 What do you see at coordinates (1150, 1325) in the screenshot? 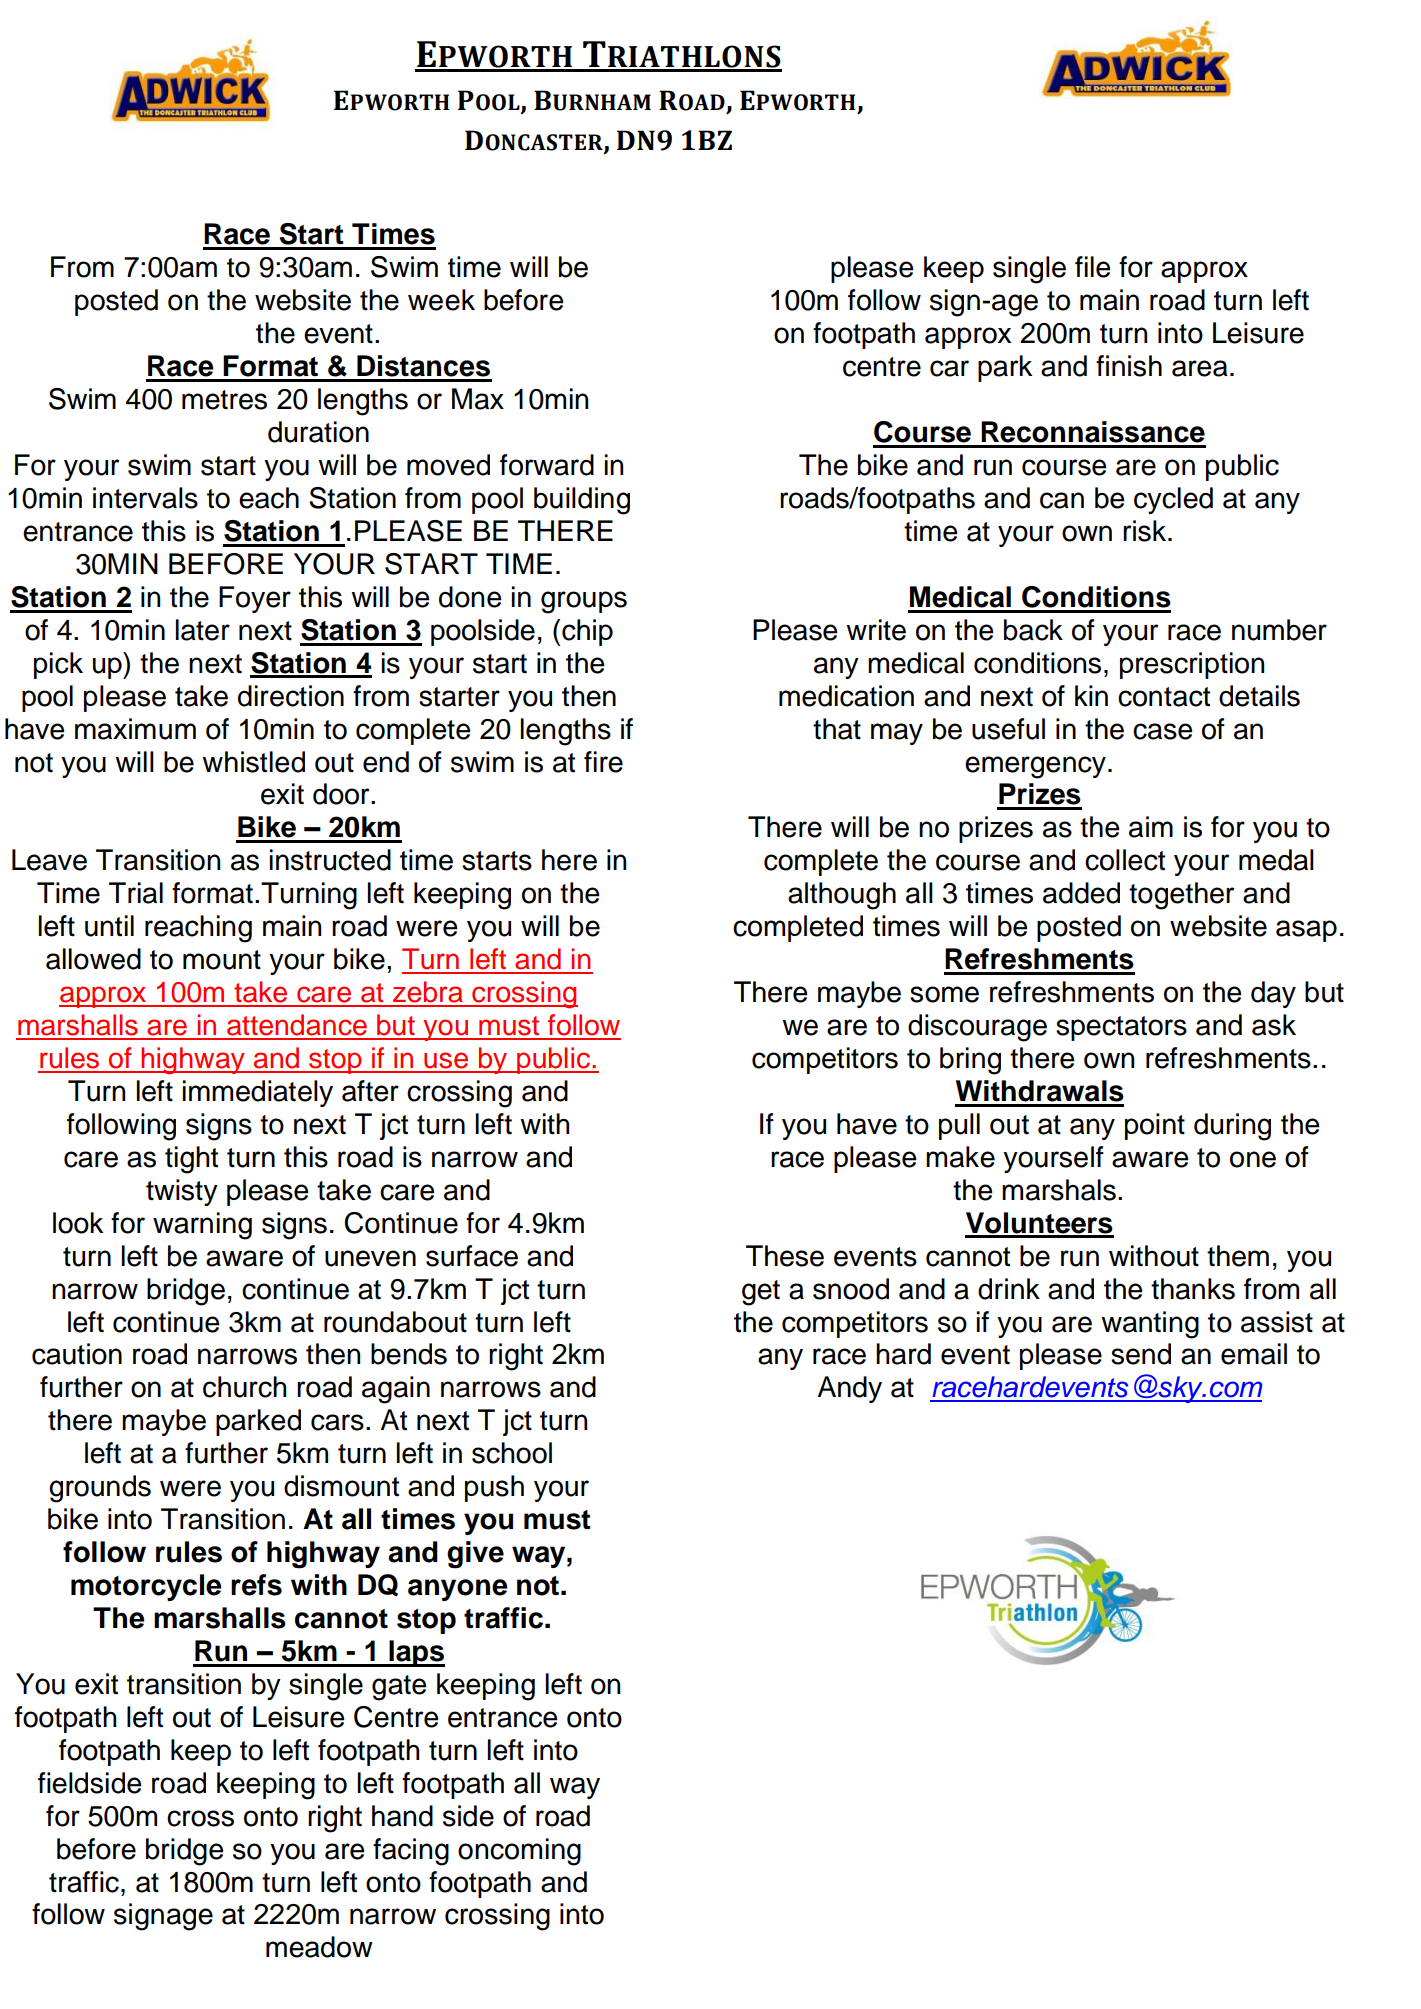
I see `wanting` at bounding box center [1150, 1325].
